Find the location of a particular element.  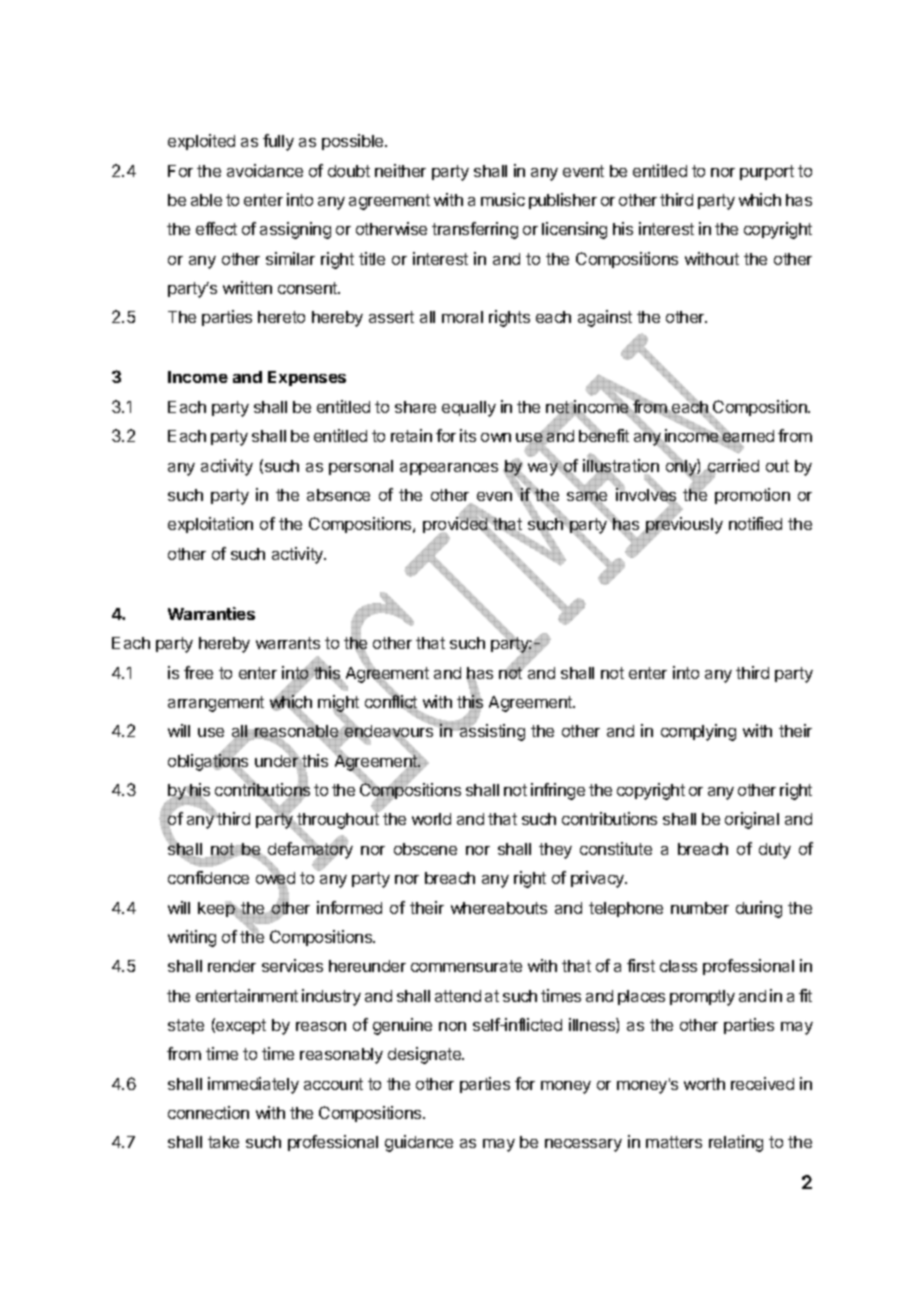

conflict is located at coordinates (392, 702).
